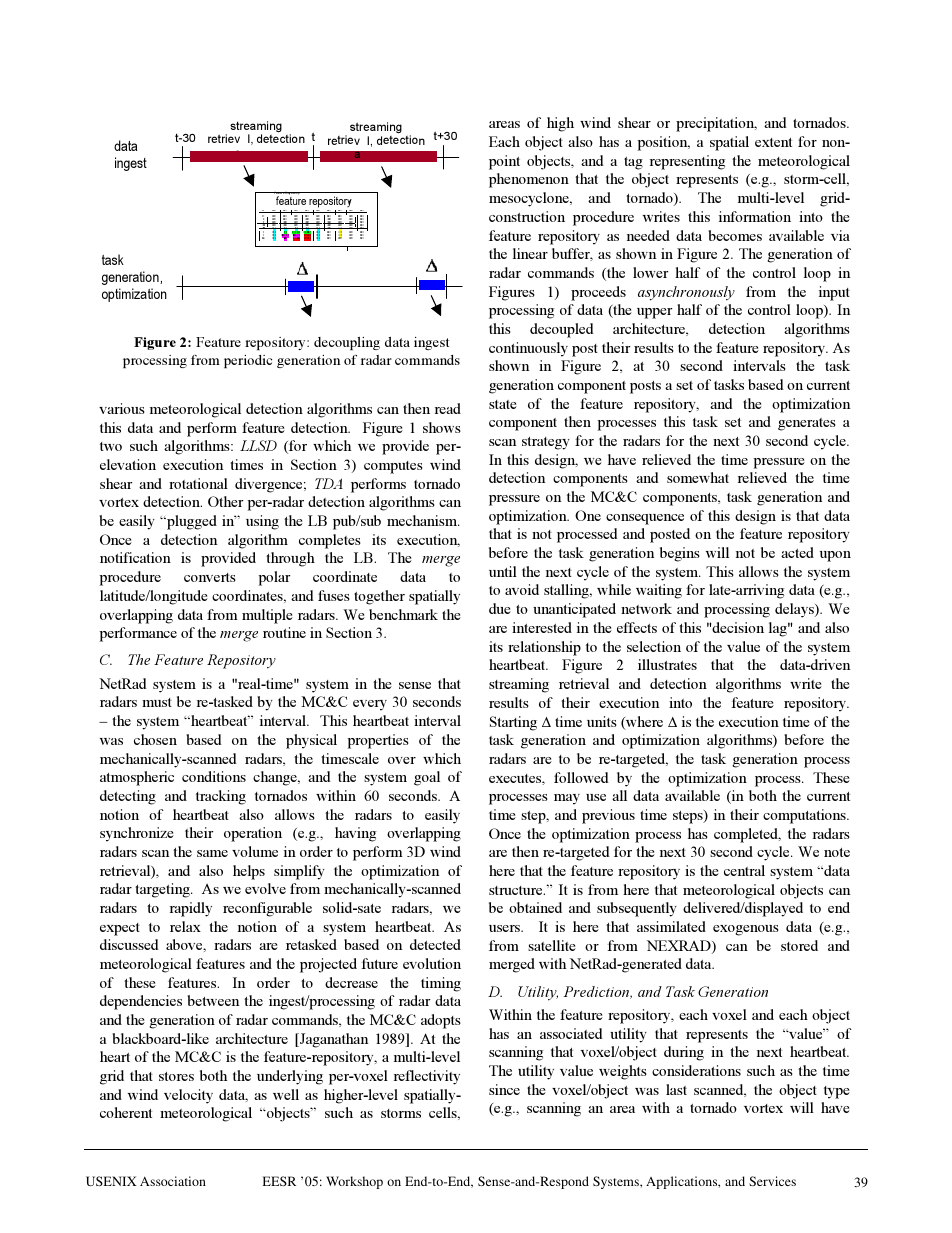 The height and width of the screenshot is (1233, 952). What do you see at coordinates (517, 890) in the screenshot?
I see `structure` at bounding box center [517, 890].
